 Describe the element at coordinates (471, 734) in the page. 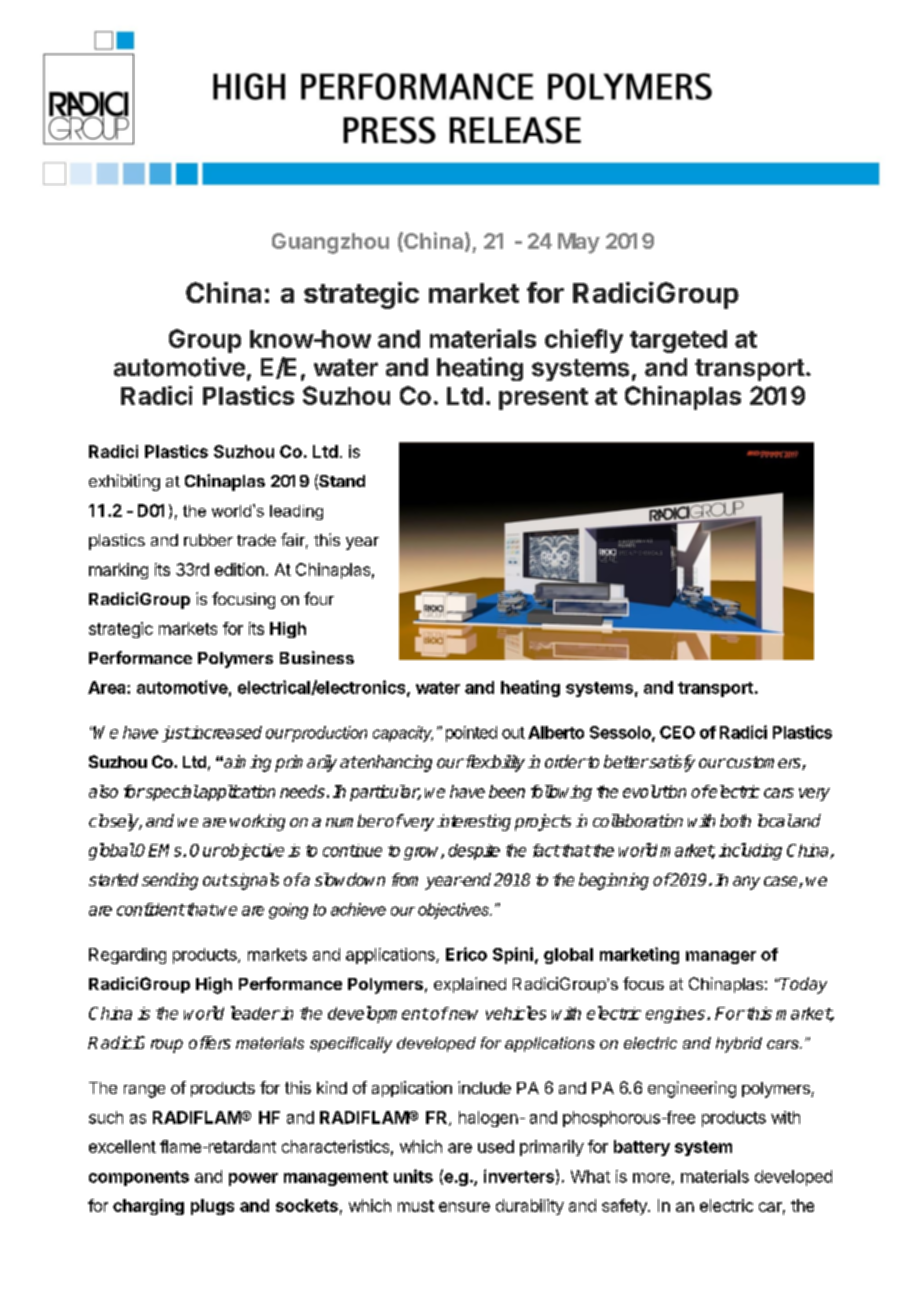

I see `pointed` at that location.
